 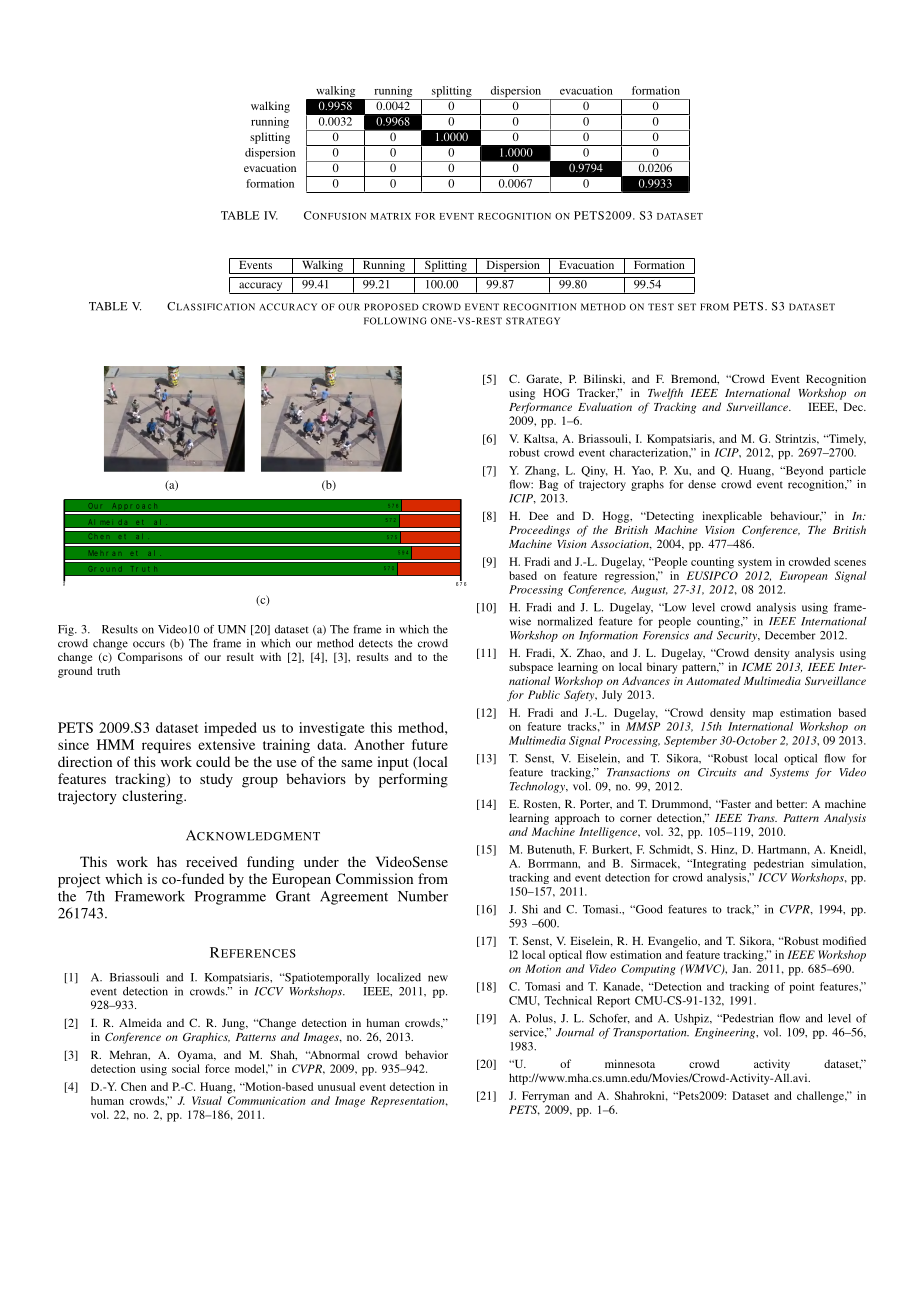 What do you see at coordinates (430, 744) in the document?
I see `future` at bounding box center [430, 744].
